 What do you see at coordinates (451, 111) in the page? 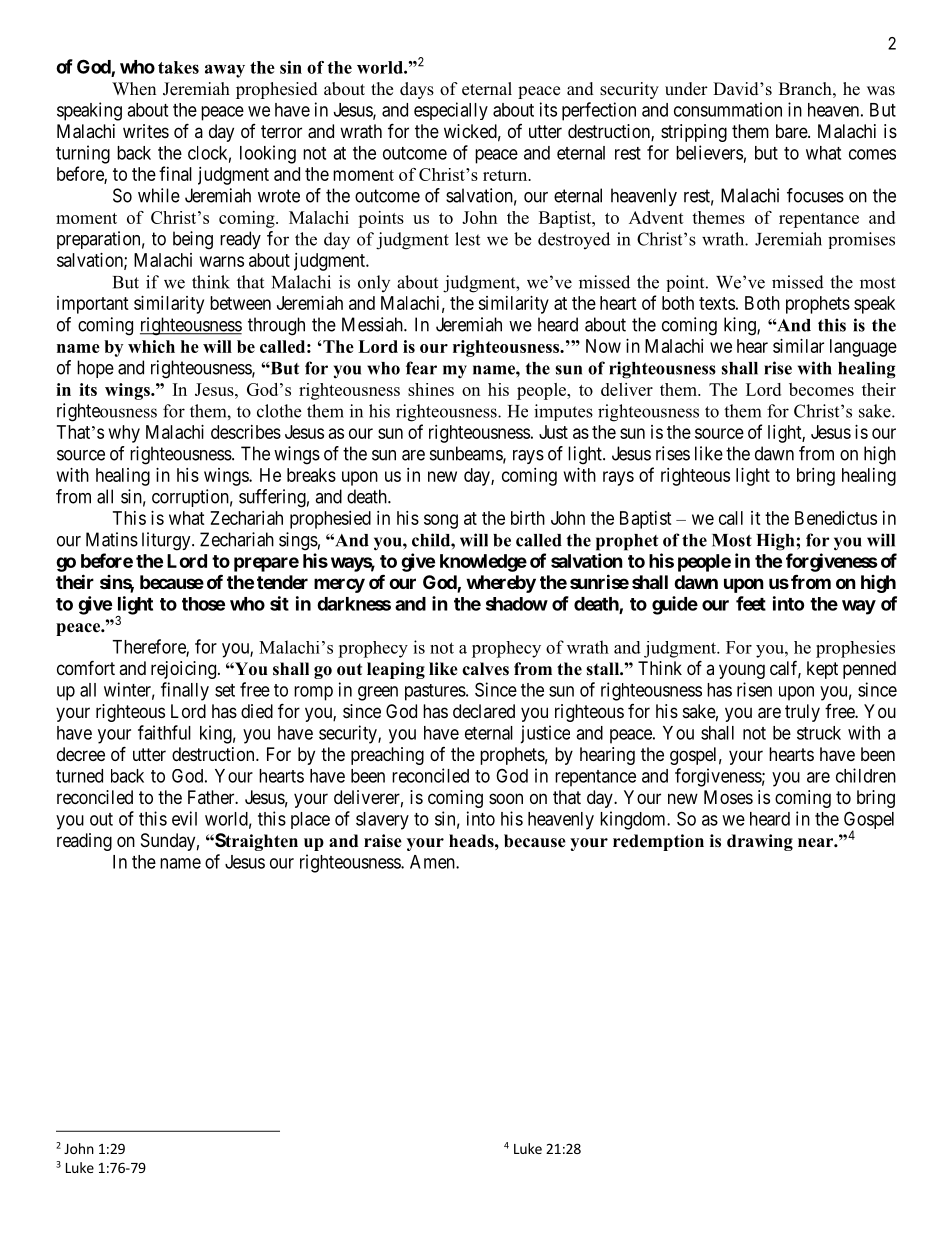
I see `especially` at bounding box center [451, 111].
